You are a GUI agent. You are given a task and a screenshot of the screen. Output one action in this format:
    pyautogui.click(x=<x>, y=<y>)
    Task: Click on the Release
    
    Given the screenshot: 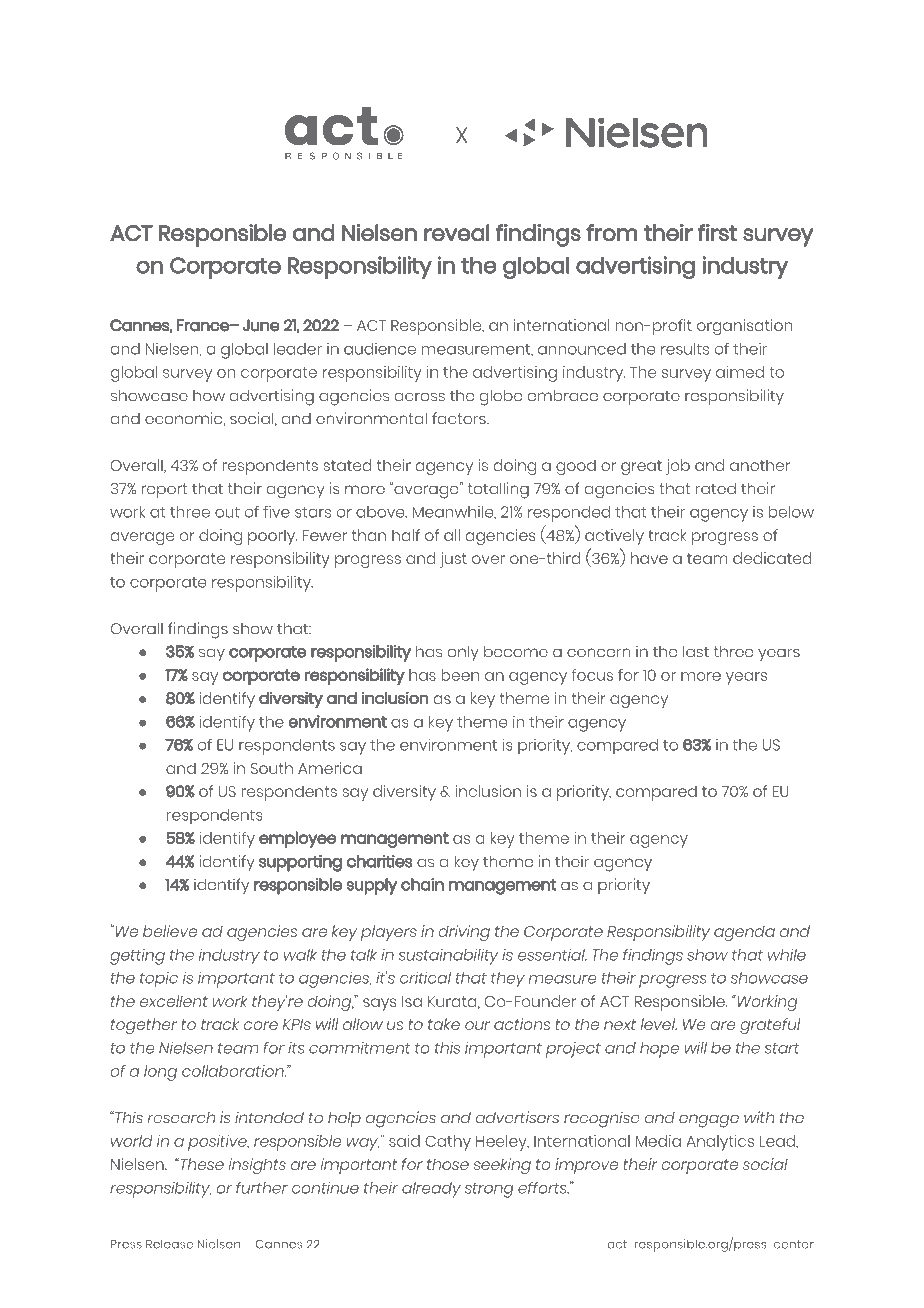 What is the action you would take?
    pyautogui.click(x=169, y=1244)
